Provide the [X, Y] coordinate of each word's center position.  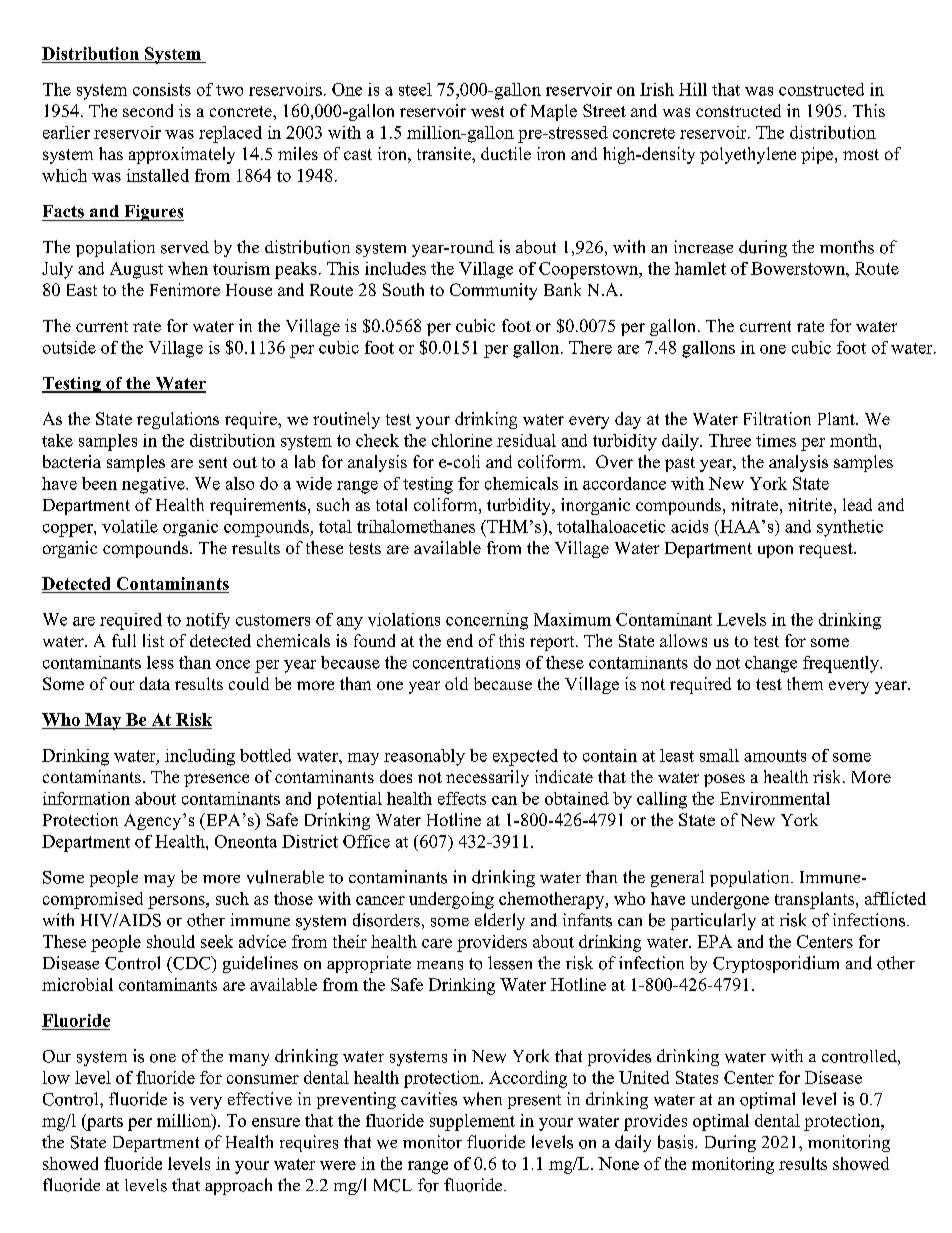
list [153, 640]
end [460, 640]
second [148, 110]
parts [104, 1122]
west [487, 111]
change [771, 664]
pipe [818, 155]
